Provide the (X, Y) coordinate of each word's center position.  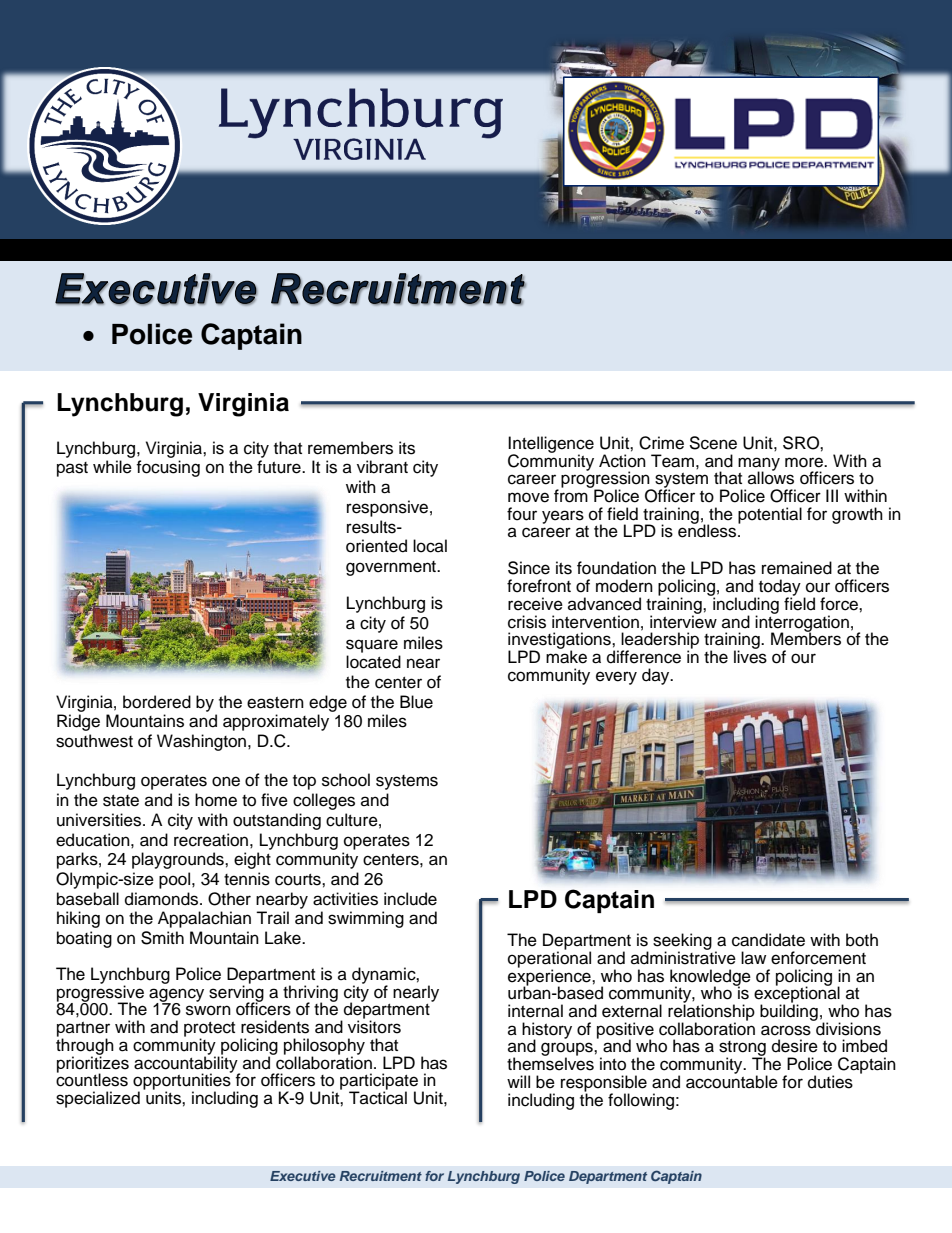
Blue (416, 702)
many (759, 465)
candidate (768, 940)
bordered (157, 702)
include (410, 899)
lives (750, 656)
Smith (162, 938)
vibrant (382, 467)
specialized (98, 1099)
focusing (168, 468)
